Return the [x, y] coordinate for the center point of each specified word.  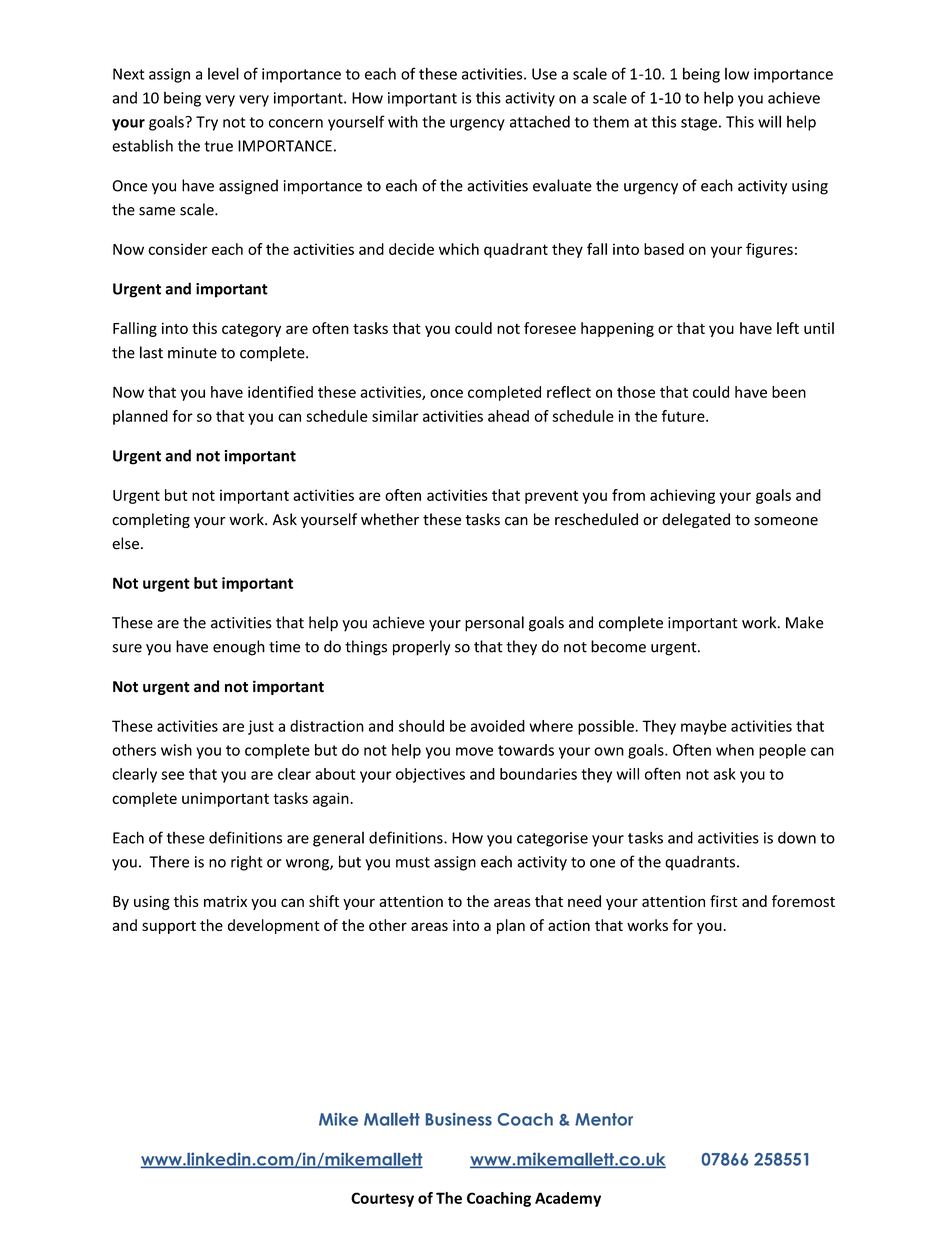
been [789, 392]
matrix [225, 901]
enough [239, 648]
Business [459, 1119]
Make [805, 622]
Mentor [604, 1119]
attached [540, 121]
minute [192, 353]
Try [207, 123]
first [724, 901]
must [413, 862]
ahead [508, 416]
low [737, 74]
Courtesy [382, 1199]
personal [494, 624]
